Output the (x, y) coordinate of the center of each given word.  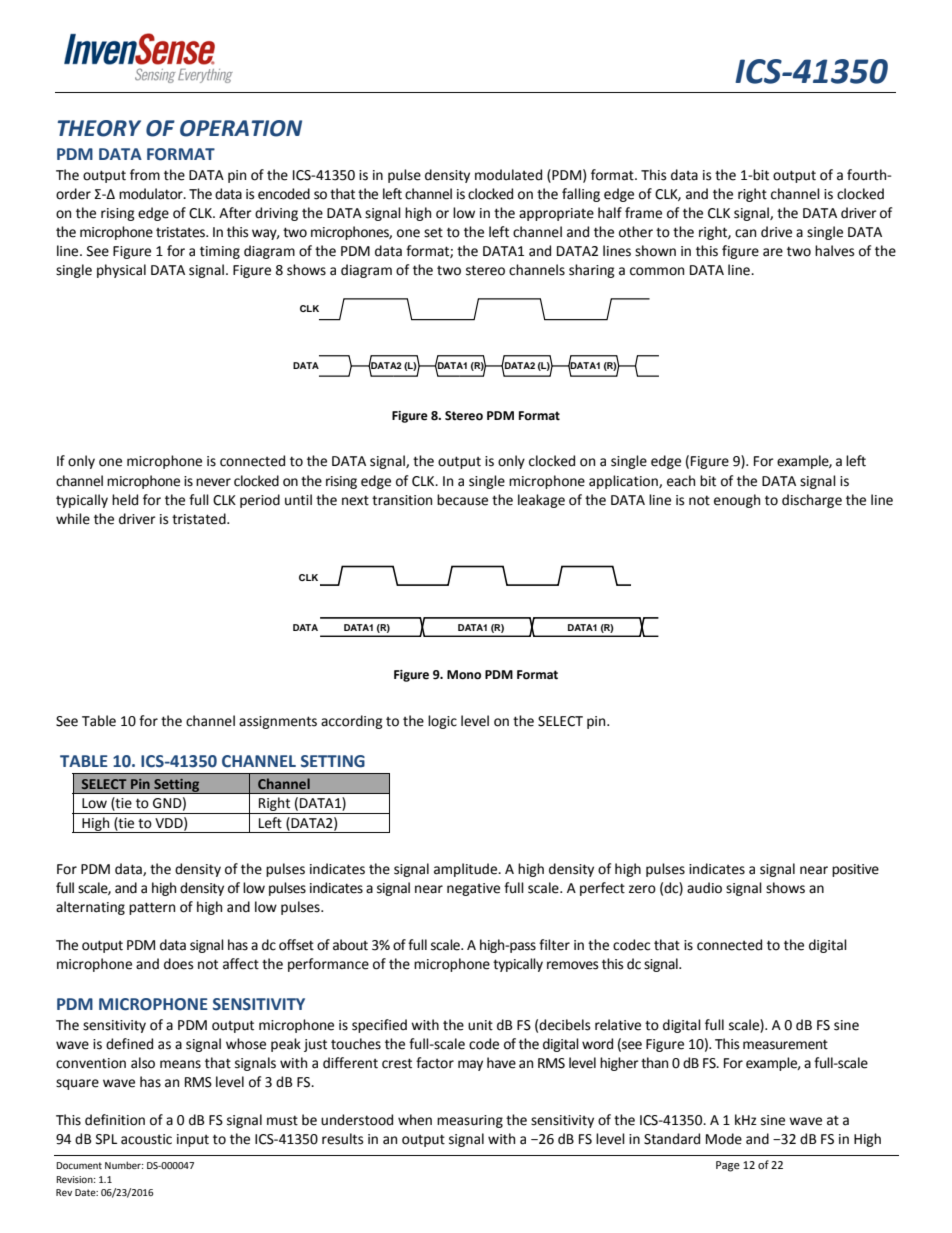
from (145, 175)
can (745, 233)
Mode (724, 1139)
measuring (470, 1121)
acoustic (146, 1139)
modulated (508, 175)
